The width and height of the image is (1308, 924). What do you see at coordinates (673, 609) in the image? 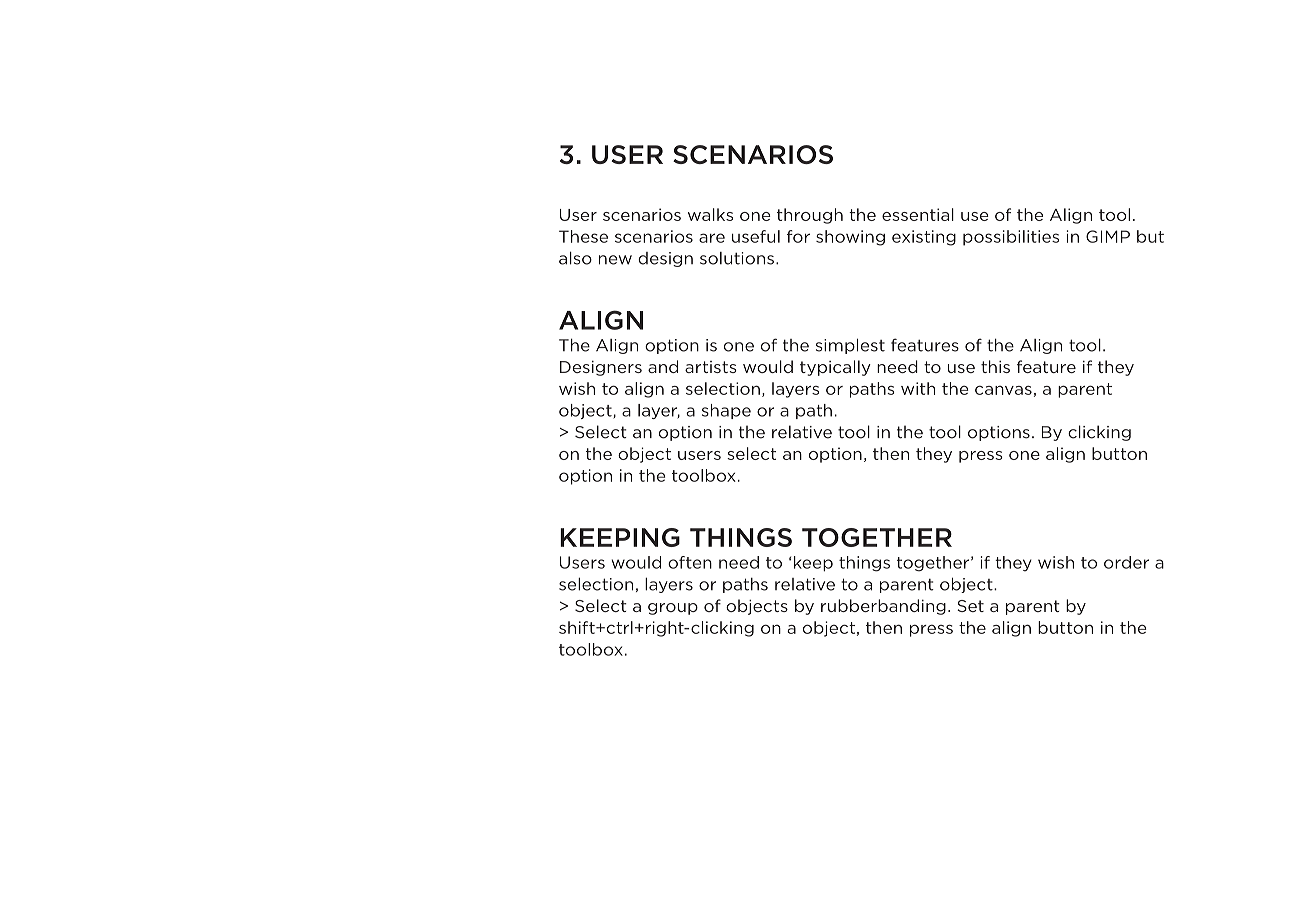
I see `group` at bounding box center [673, 609].
